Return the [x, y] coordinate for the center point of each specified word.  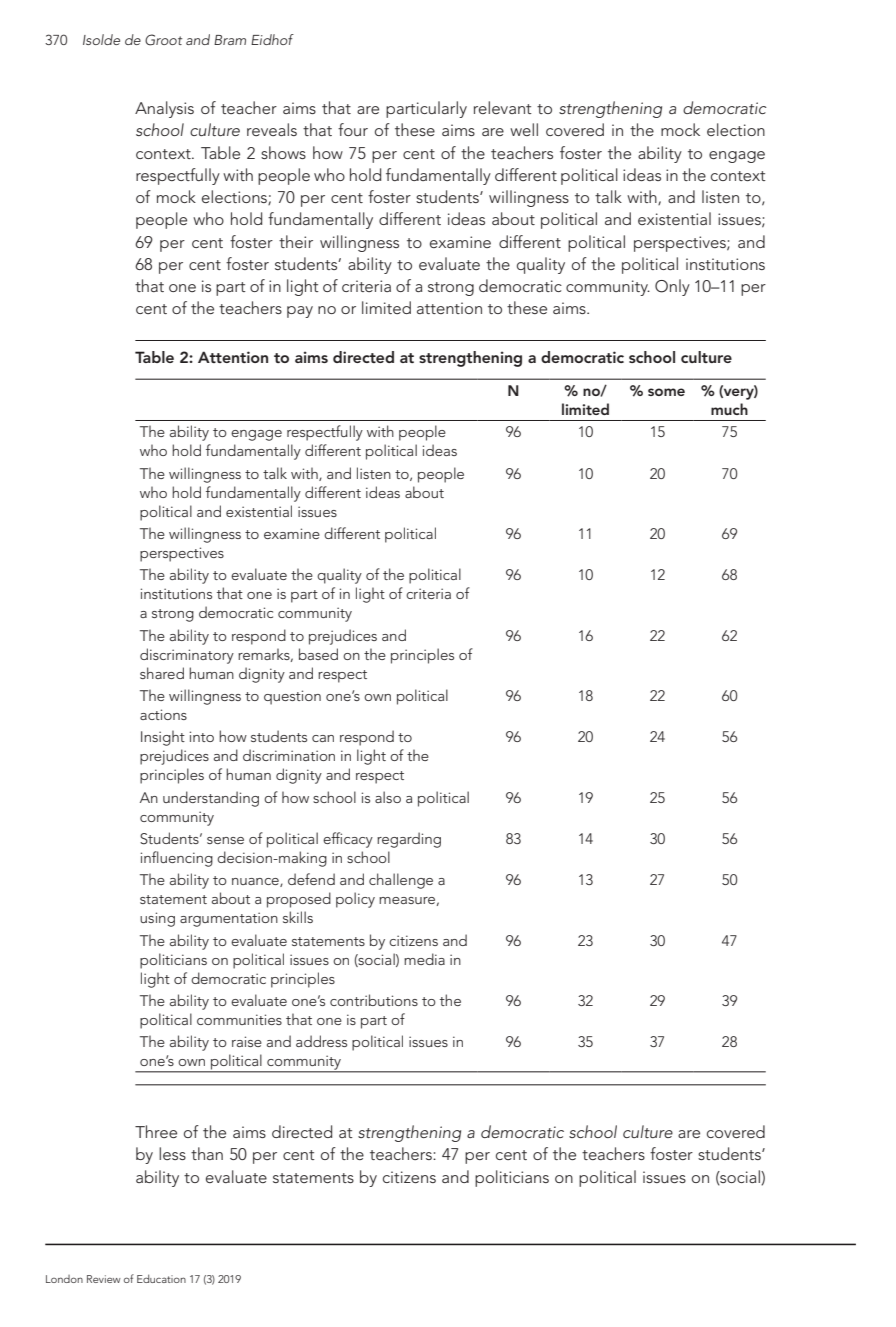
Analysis [164, 109]
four [353, 129]
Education [161, 1278]
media [424, 959]
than [207, 1153]
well [524, 129]
